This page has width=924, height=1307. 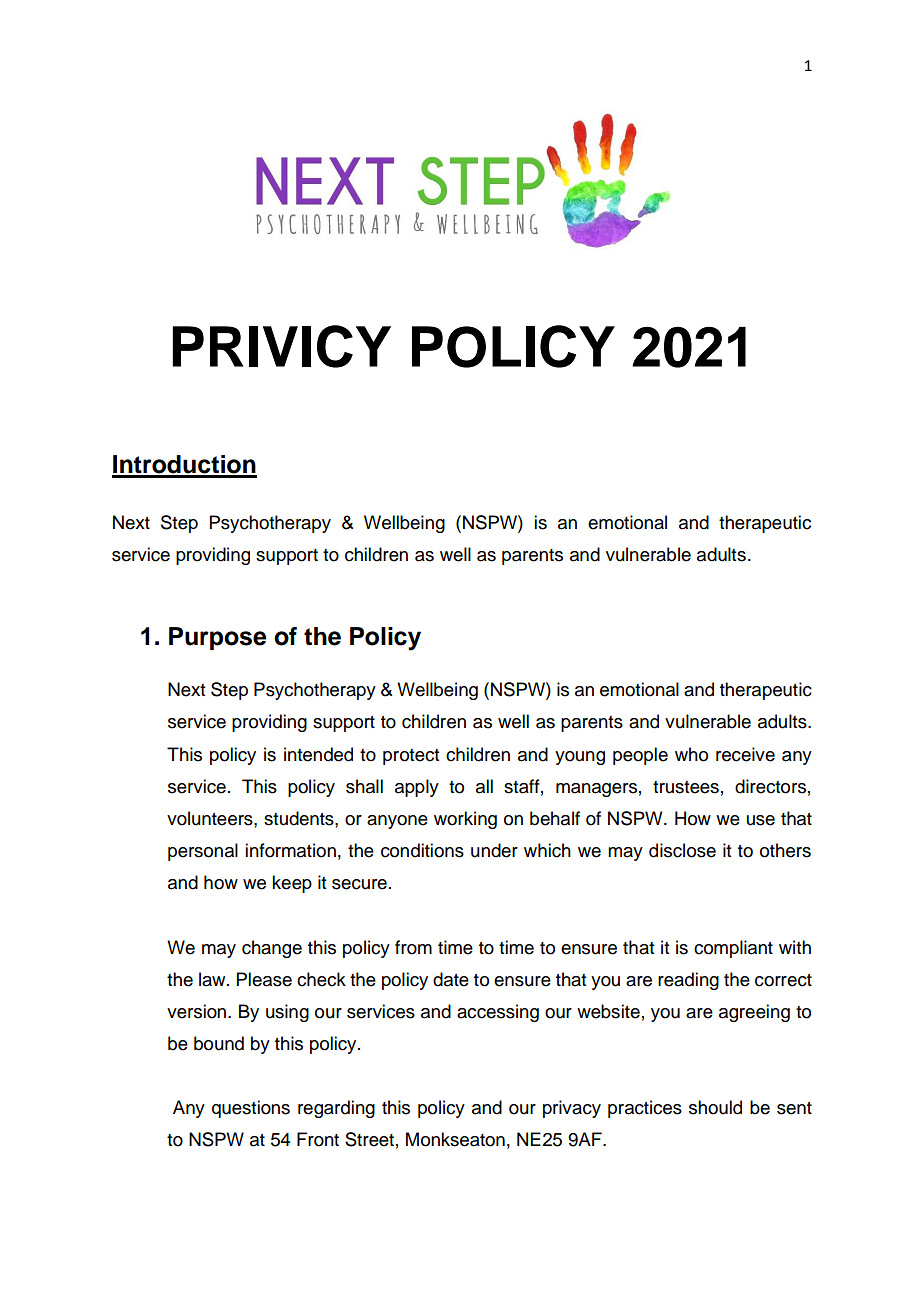 I want to click on use, so click(x=761, y=820).
